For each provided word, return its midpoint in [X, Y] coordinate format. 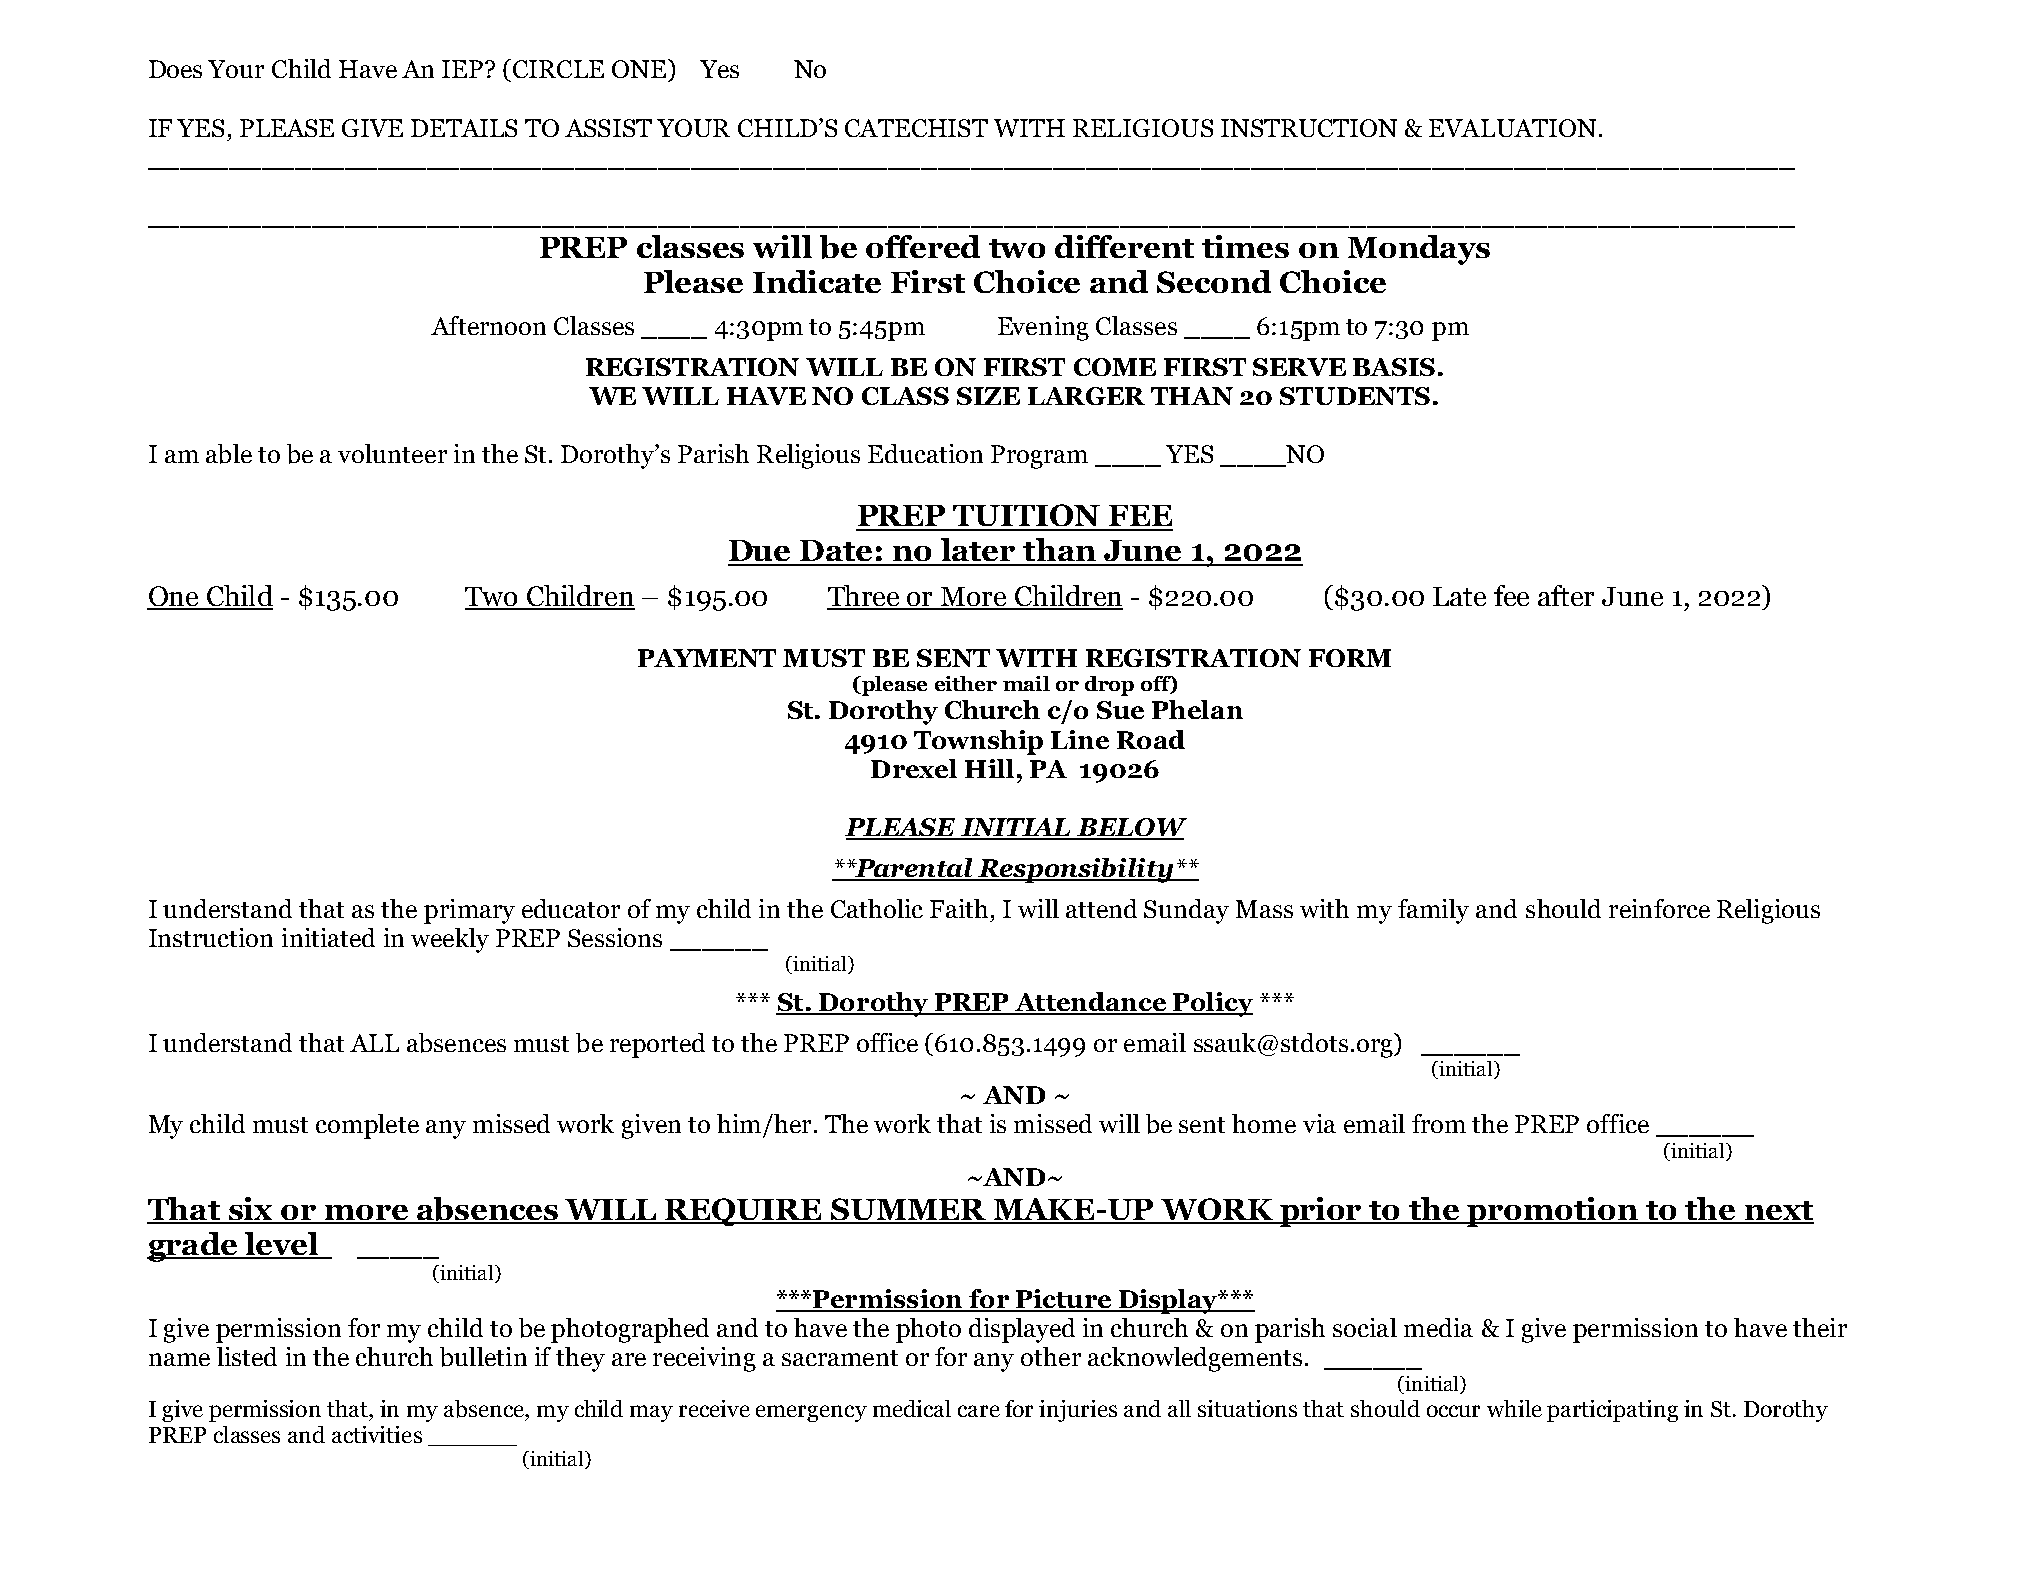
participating [1612, 1411]
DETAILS [464, 128]
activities [377, 1434]
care [979, 1411]
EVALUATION [1512, 128]
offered [923, 246]
